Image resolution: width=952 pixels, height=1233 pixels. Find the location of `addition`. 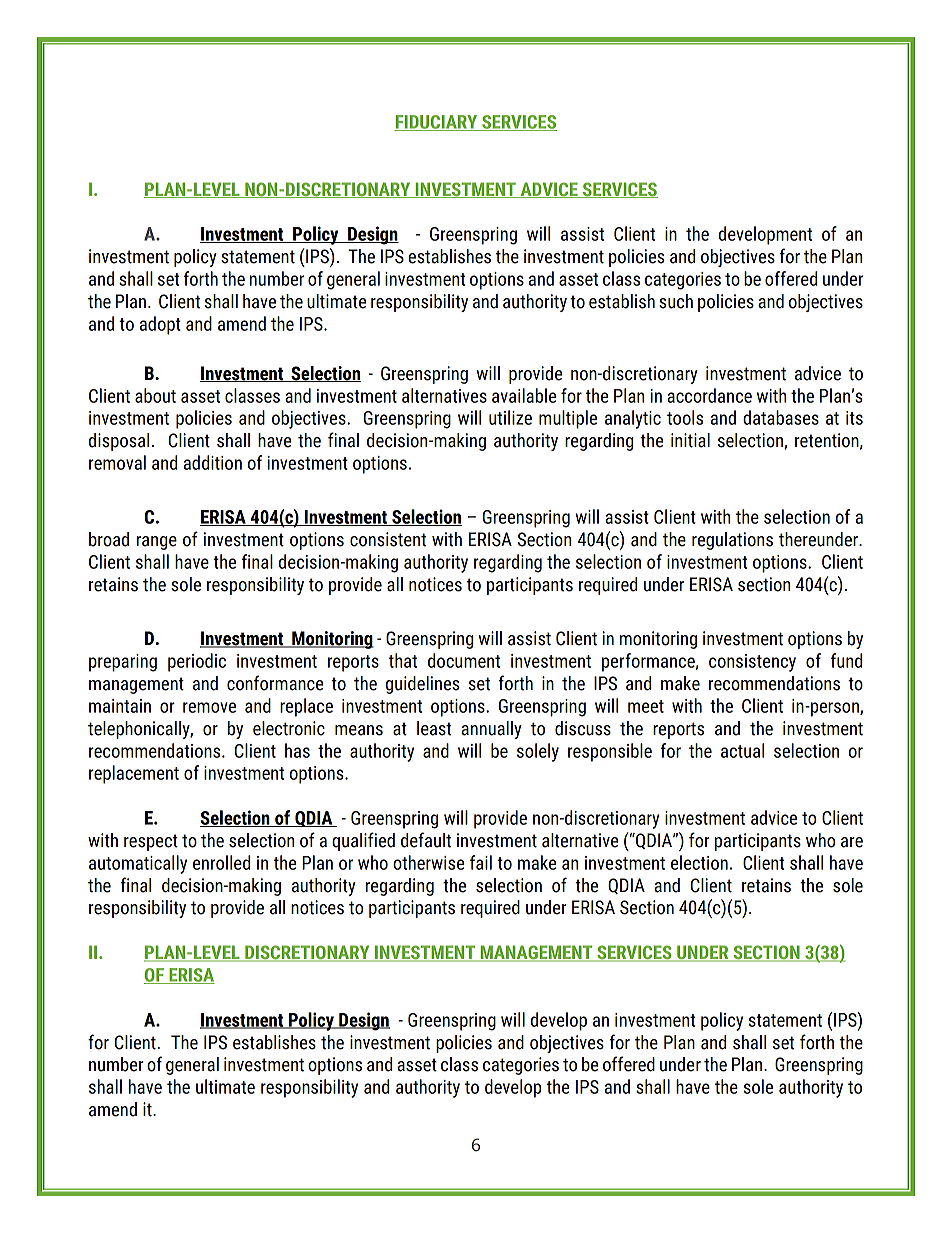

addition is located at coordinates (213, 462).
